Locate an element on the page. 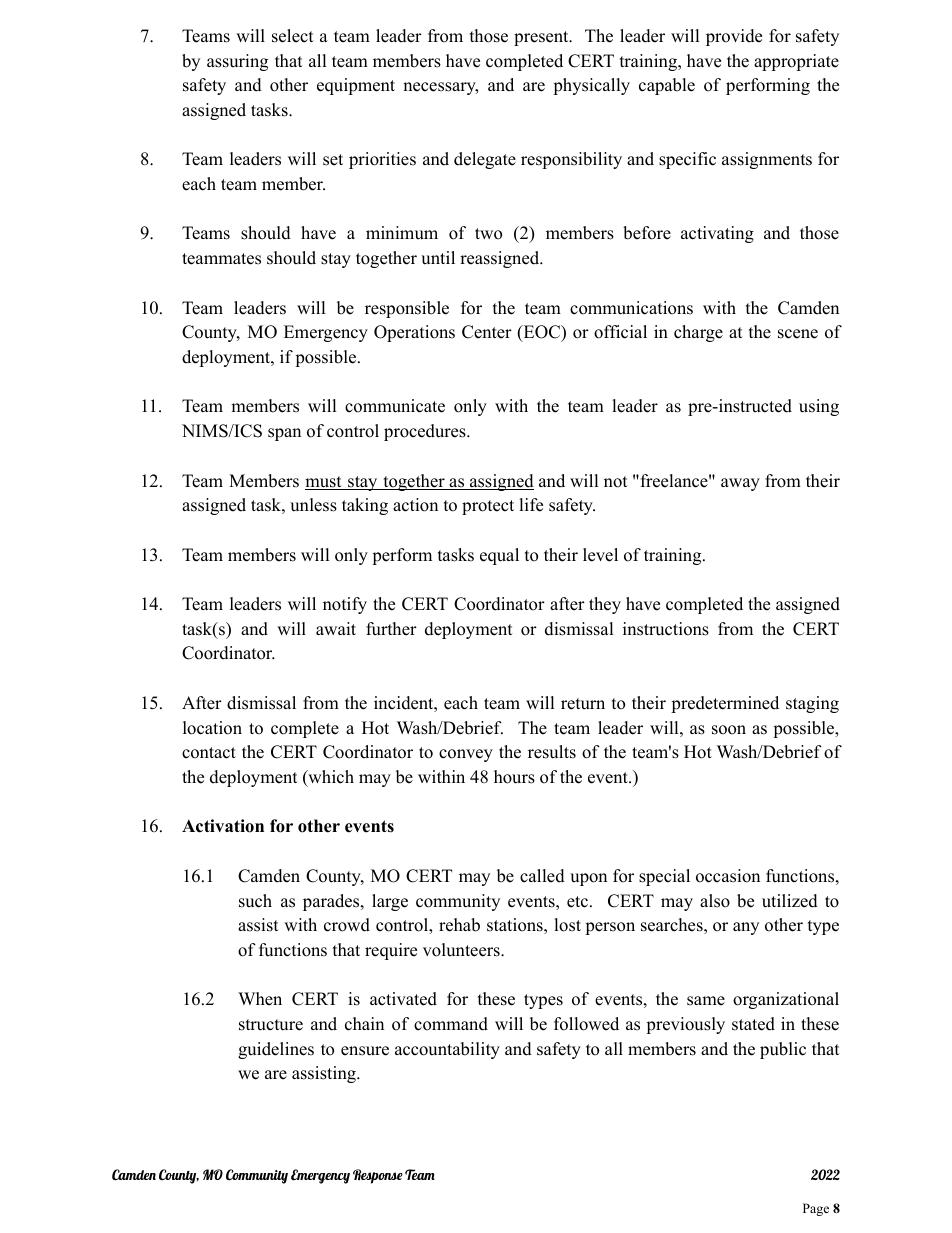 The width and height of the image is (952, 1233). select is located at coordinates (293, 36).
